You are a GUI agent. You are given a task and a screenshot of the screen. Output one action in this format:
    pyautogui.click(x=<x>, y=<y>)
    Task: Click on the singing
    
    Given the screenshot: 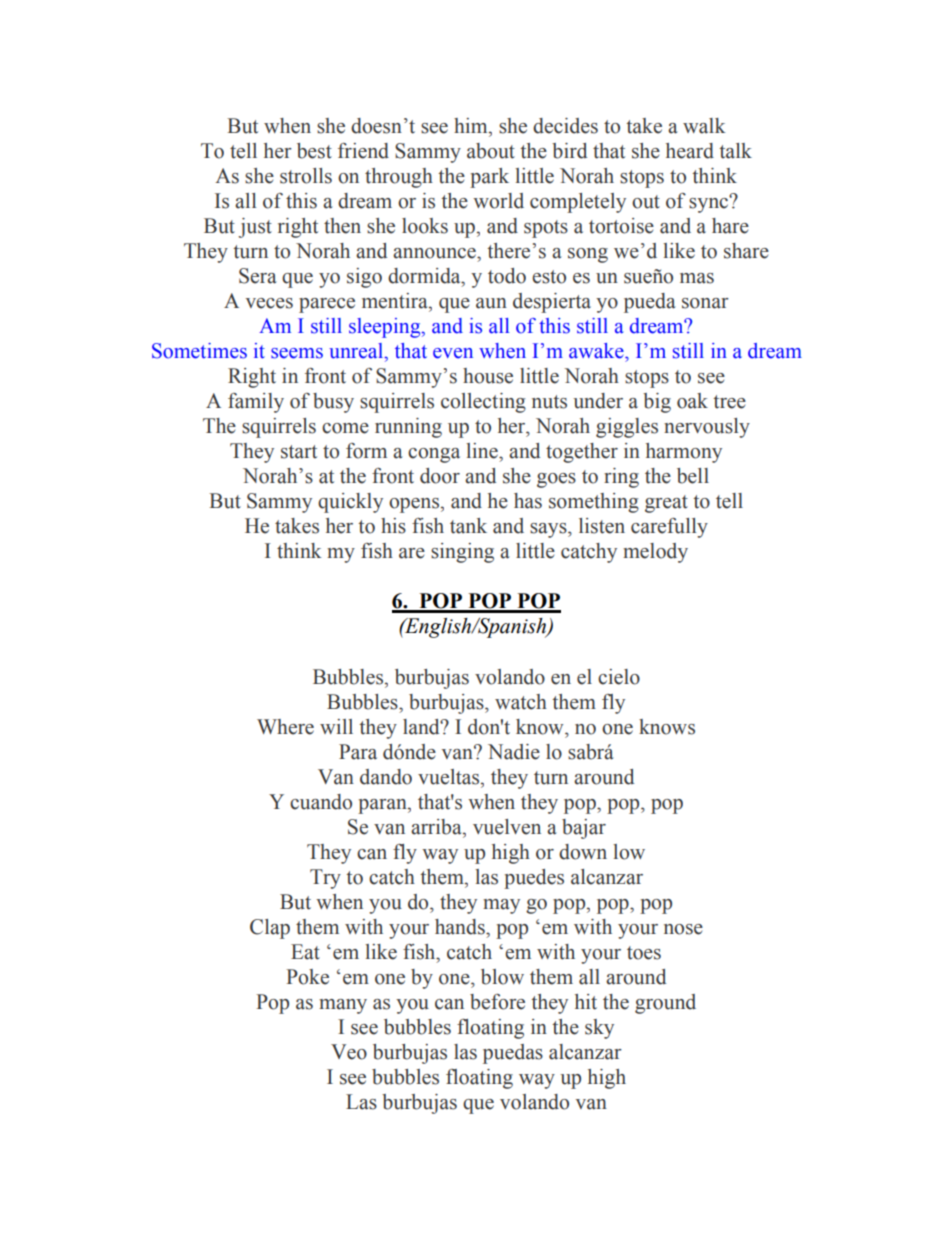 What is the action you would take?
    pyautogui.click(x=462, y=553)
